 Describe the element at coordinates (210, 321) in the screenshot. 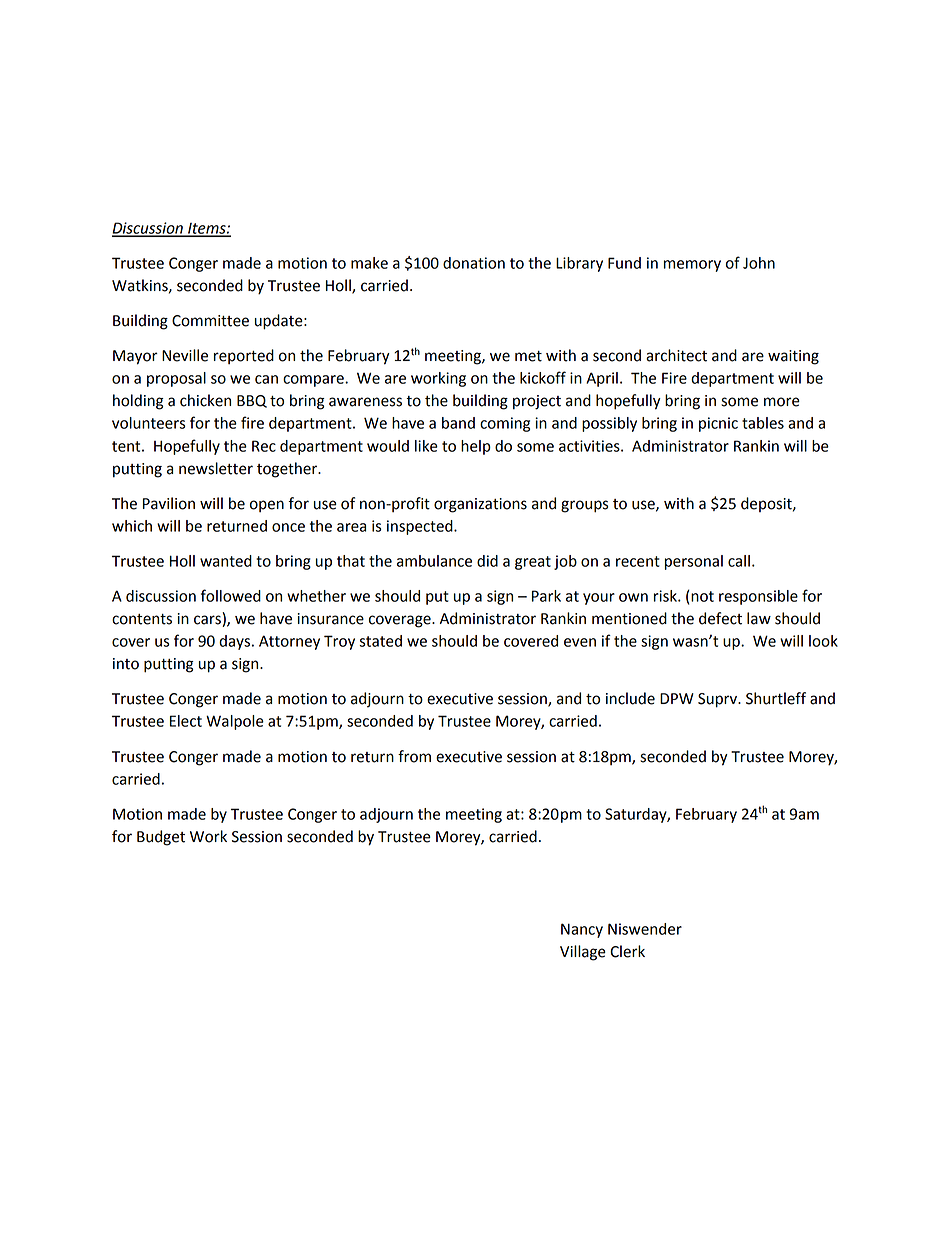

I see `Committee` at that location.
